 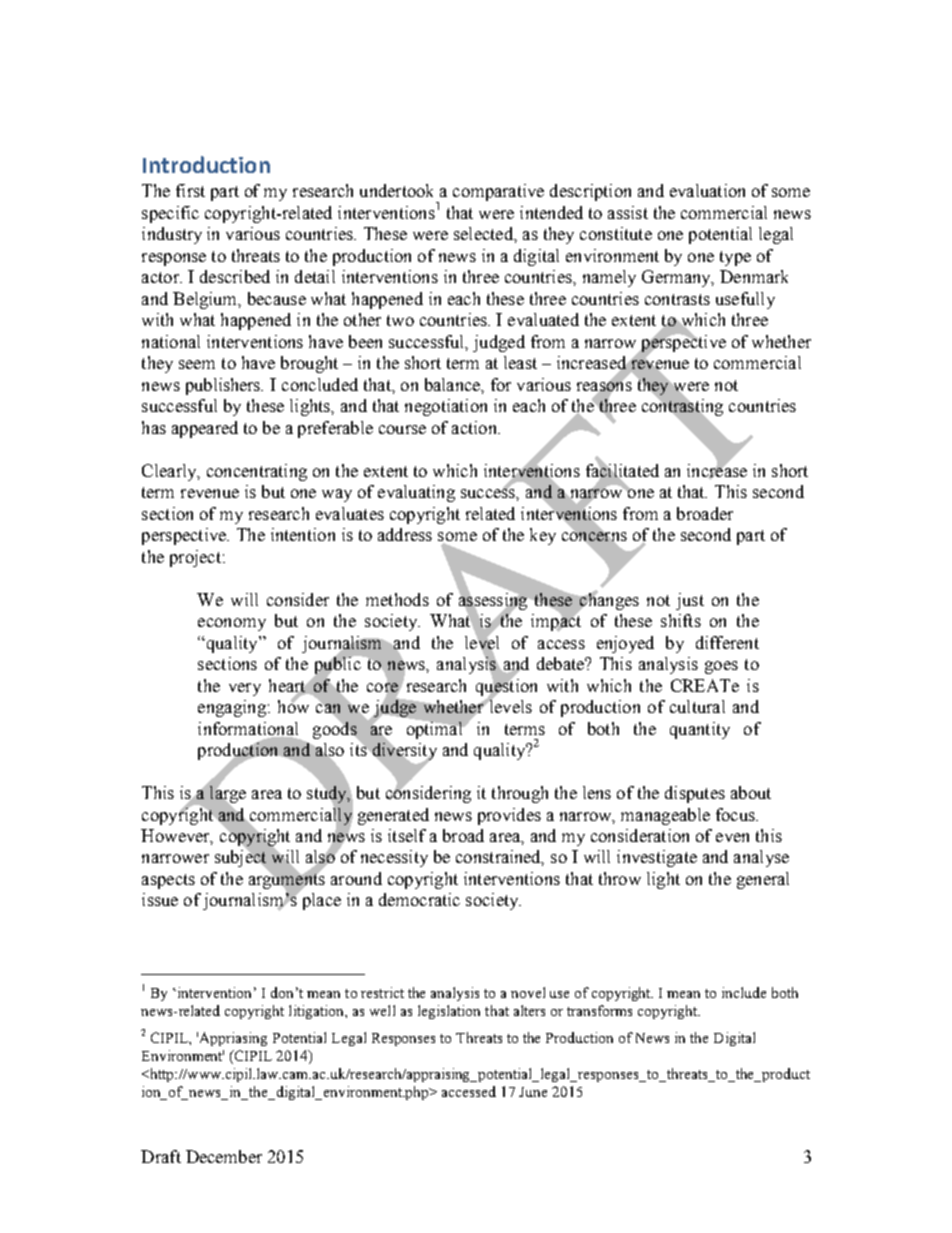 What do you see at coordinates (190, 190) in the page?
I see `first` at bounding box center [190, 190].
